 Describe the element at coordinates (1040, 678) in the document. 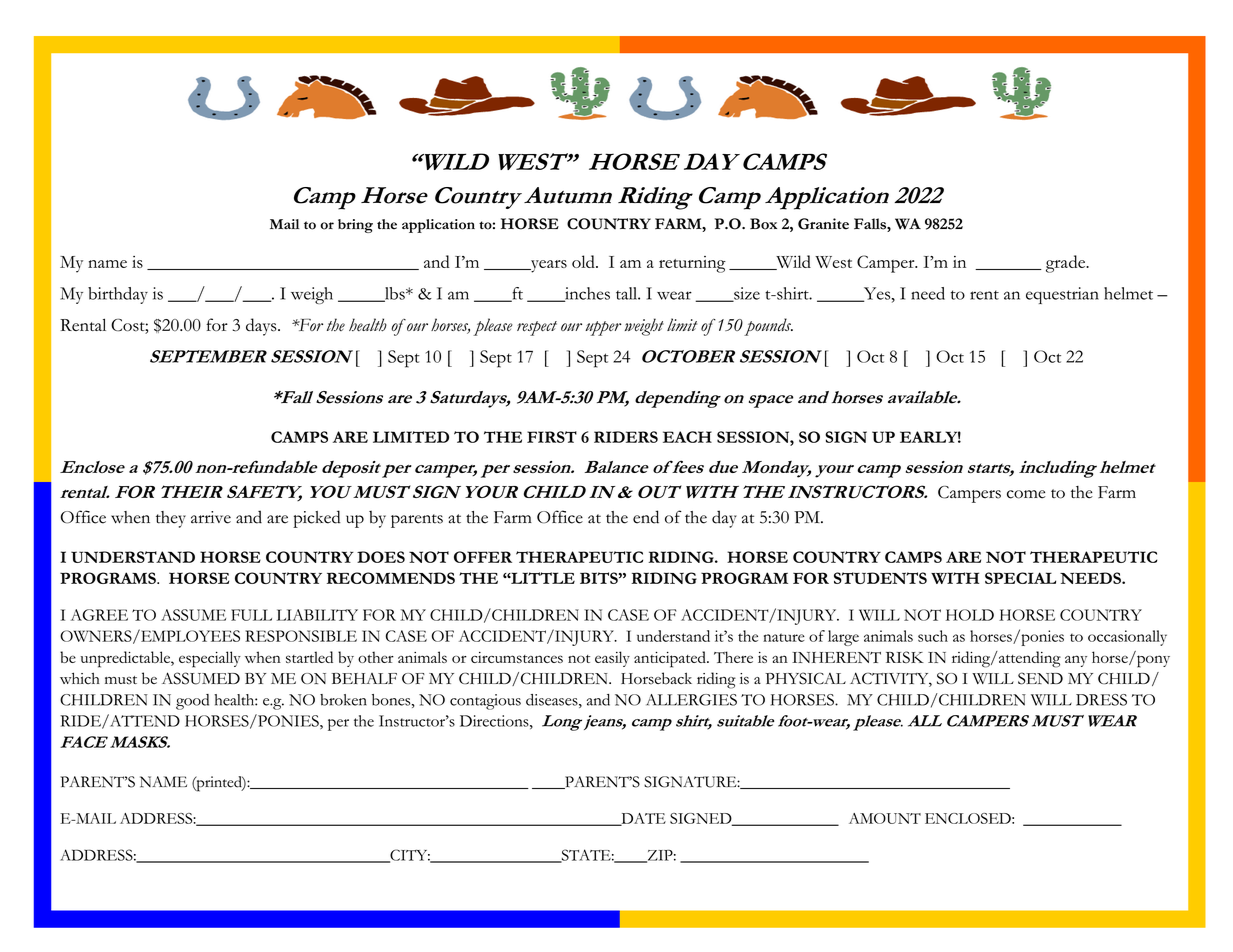

I see `SEND` at that location.
